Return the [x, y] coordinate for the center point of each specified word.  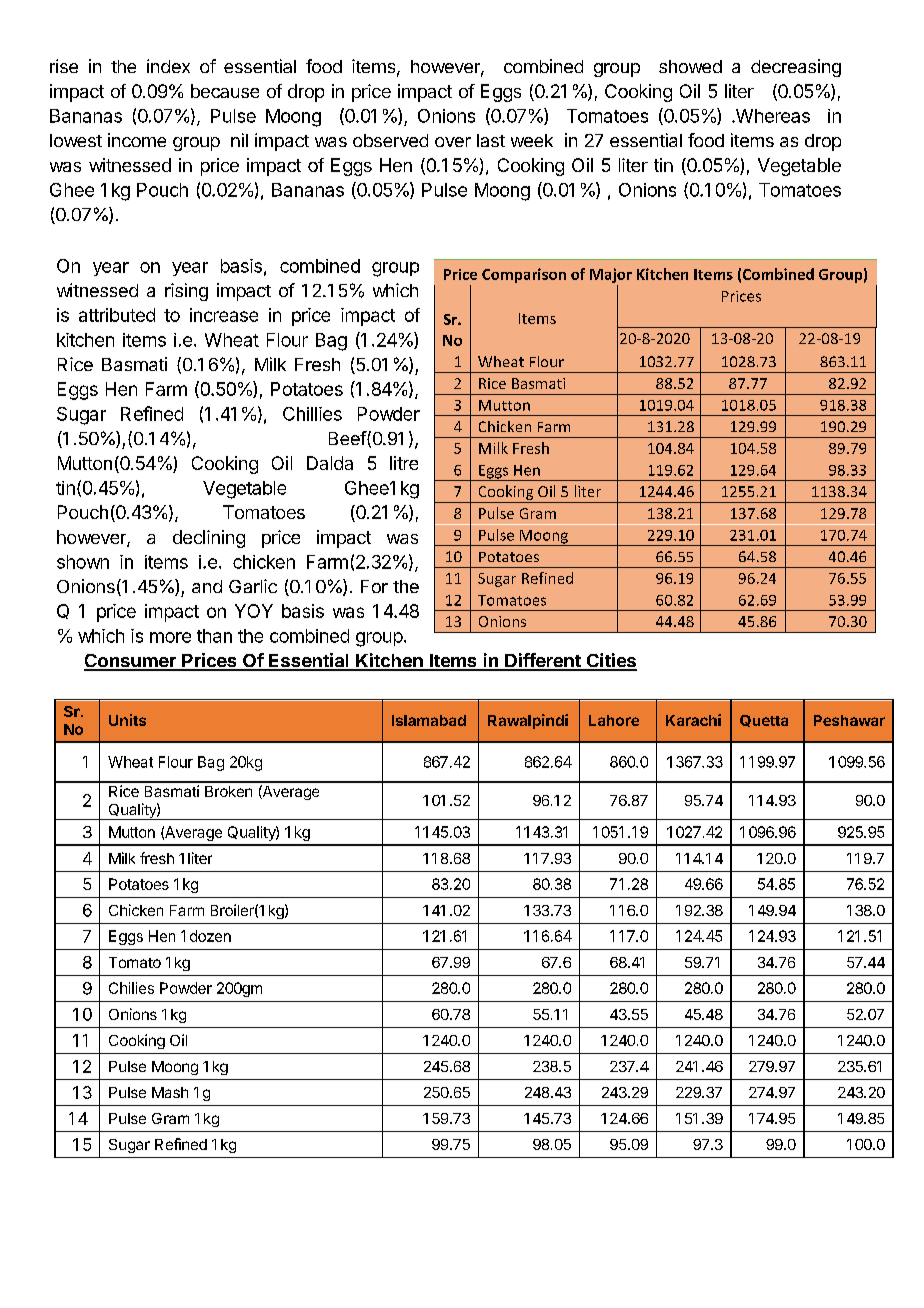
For [374, 586]
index [168, 66]
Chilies [131, 988]
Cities [610, 661]
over [453, 142]
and [207, 586]
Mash [170, 1092]
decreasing [796, 68]
